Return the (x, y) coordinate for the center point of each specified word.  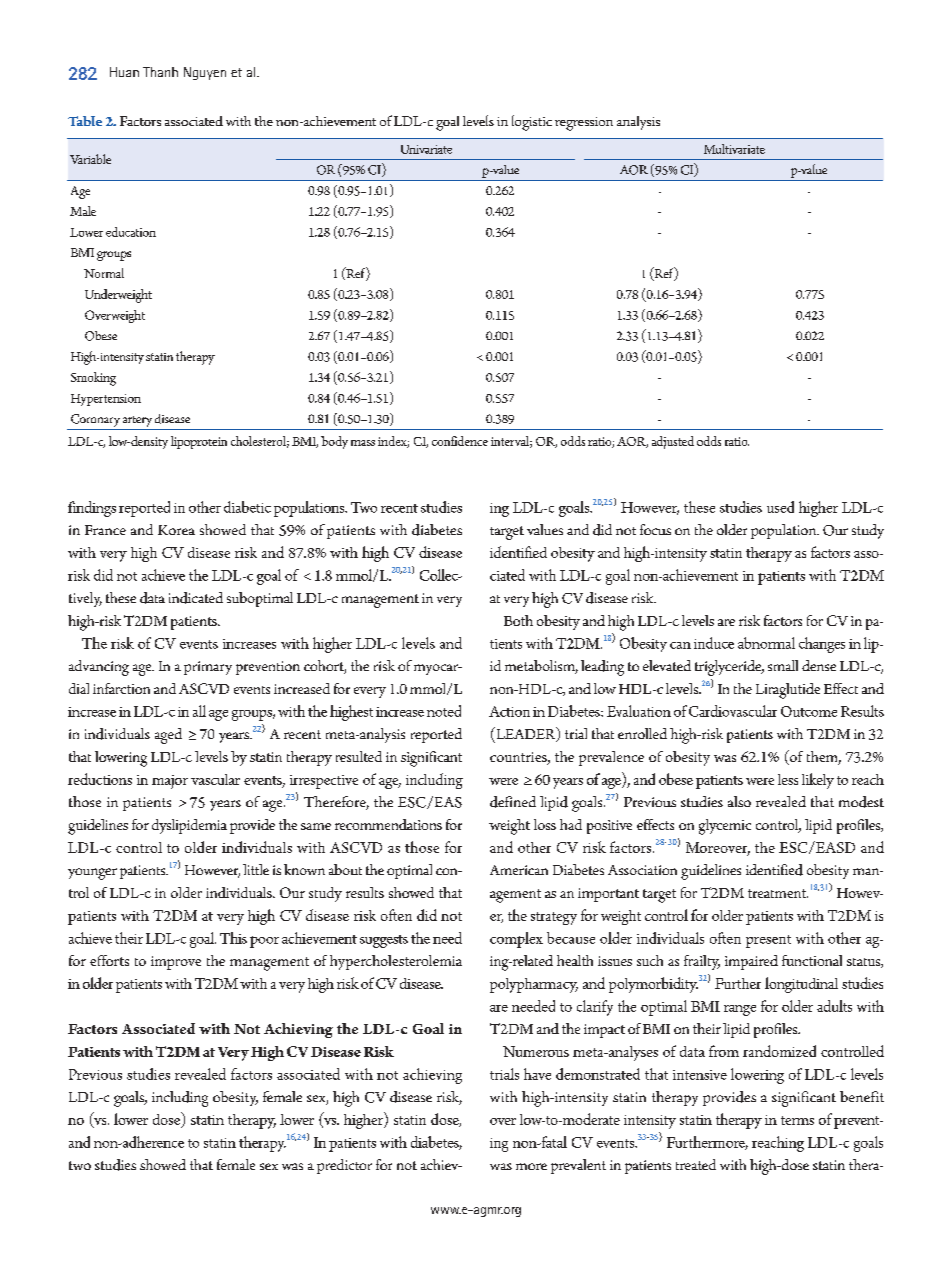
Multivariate (734, 149)
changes (822, 645)
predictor (344, 1166)
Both (518, 620)
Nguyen (205, 73)
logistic (532, 123)
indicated (196, 598)
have (537, 1074)
